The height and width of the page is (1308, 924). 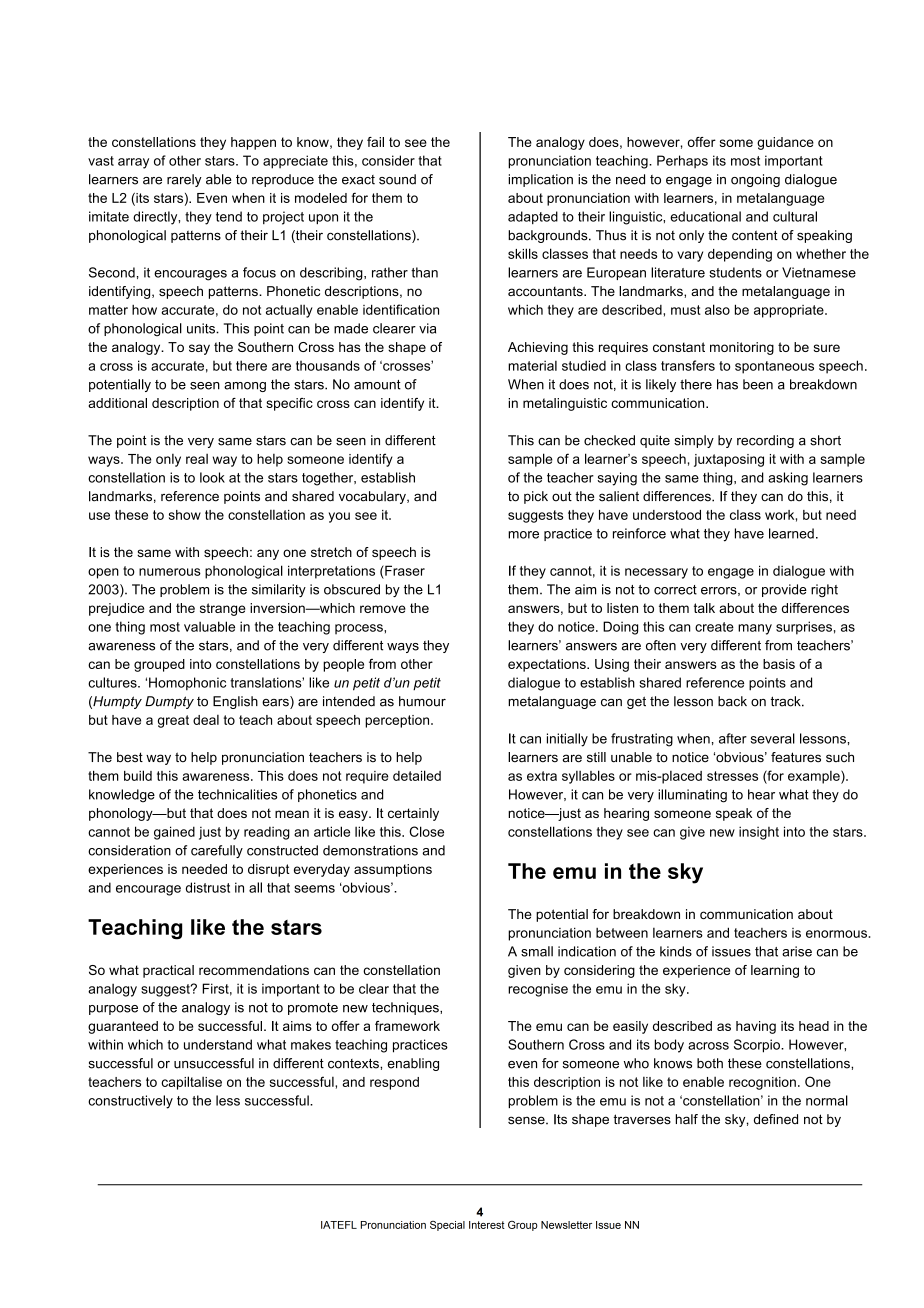 What do you see at coordinates (217, 851) in the page?
I see `carefully` at bounding box center [217, 851].
